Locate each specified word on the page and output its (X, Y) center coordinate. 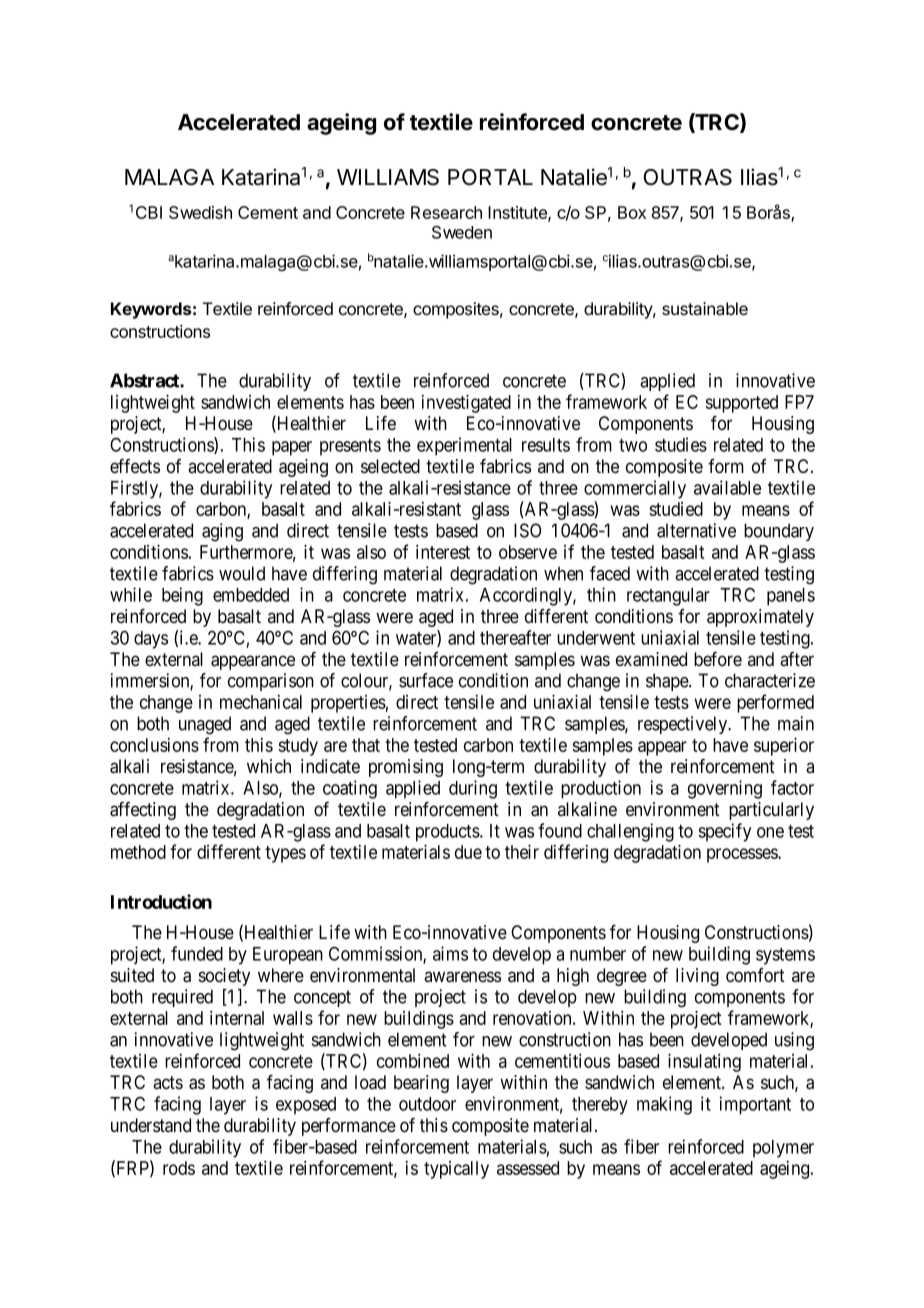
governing (725, 789)
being (182, 596)
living (697, 977)
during (473, 789)
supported (741, 404)
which (269, 766)
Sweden (462, 232)
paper (292, 448)
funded (197, 953)
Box (632, 212)
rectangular (668, 597)
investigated (466, 403)
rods (179, 1168)
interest (443, 552)
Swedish (200, 212)
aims (450, 953)
